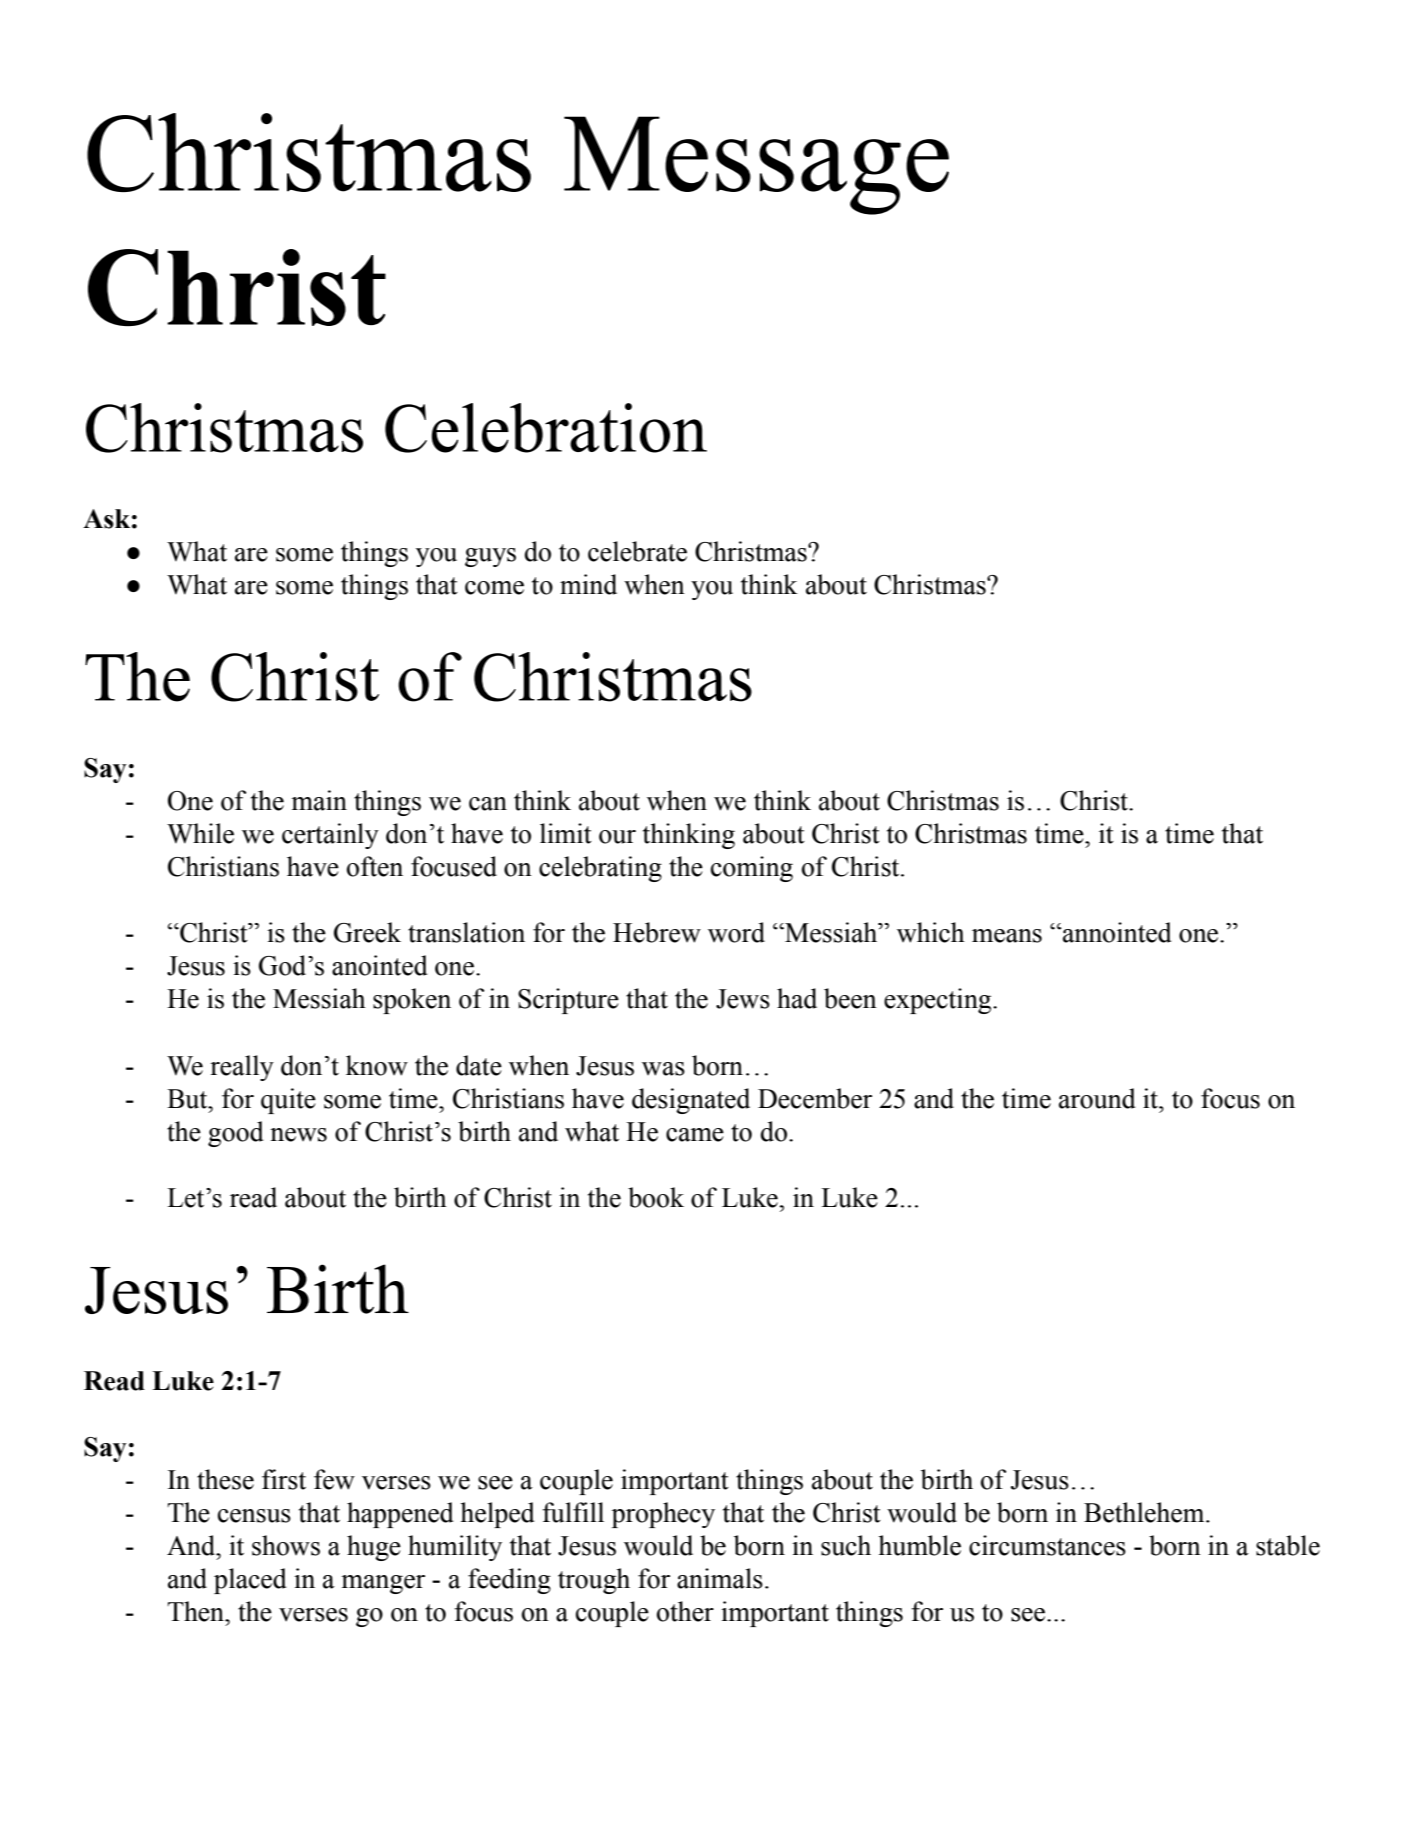  What do you see at coordinates (756, 165) in the document?
I see `Message` at bounding box center [756, 165].
